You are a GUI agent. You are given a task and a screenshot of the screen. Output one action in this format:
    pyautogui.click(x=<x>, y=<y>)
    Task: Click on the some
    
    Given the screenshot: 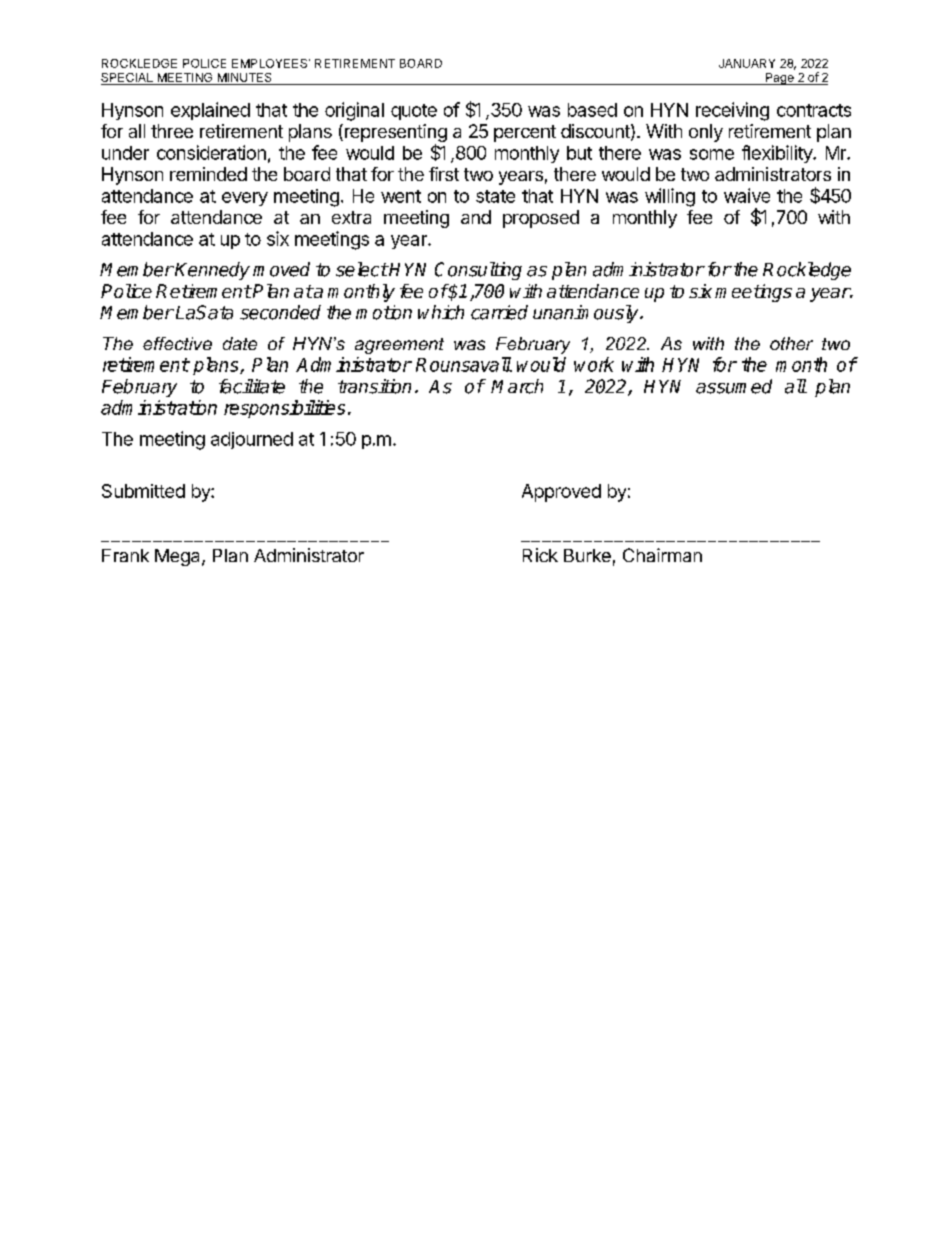 What is the action you would take?
    pyautogui.click(x=712, y=154)
